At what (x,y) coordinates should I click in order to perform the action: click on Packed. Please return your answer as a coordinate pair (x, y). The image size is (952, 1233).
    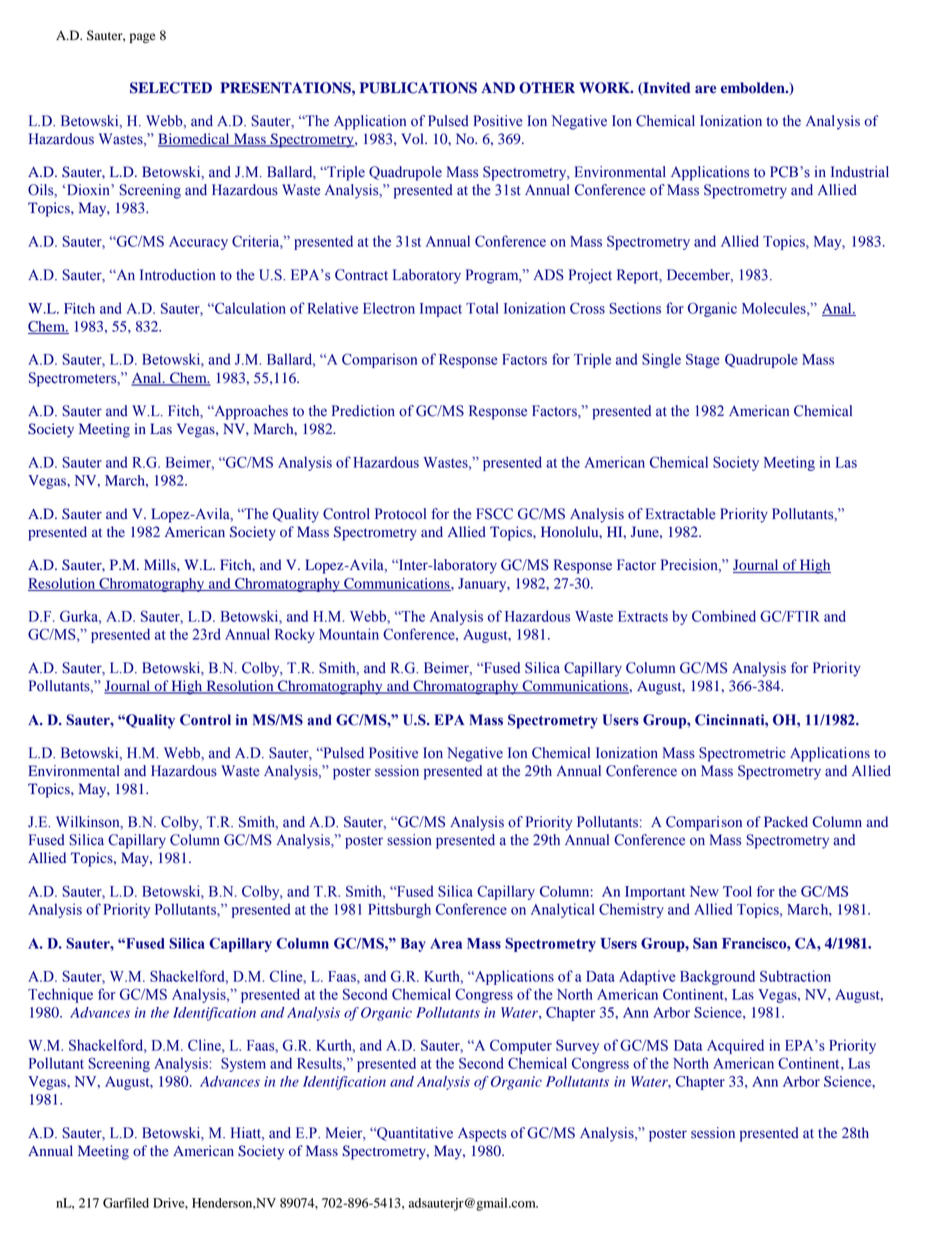
    Looking at the image, I should click on (786, 821).
